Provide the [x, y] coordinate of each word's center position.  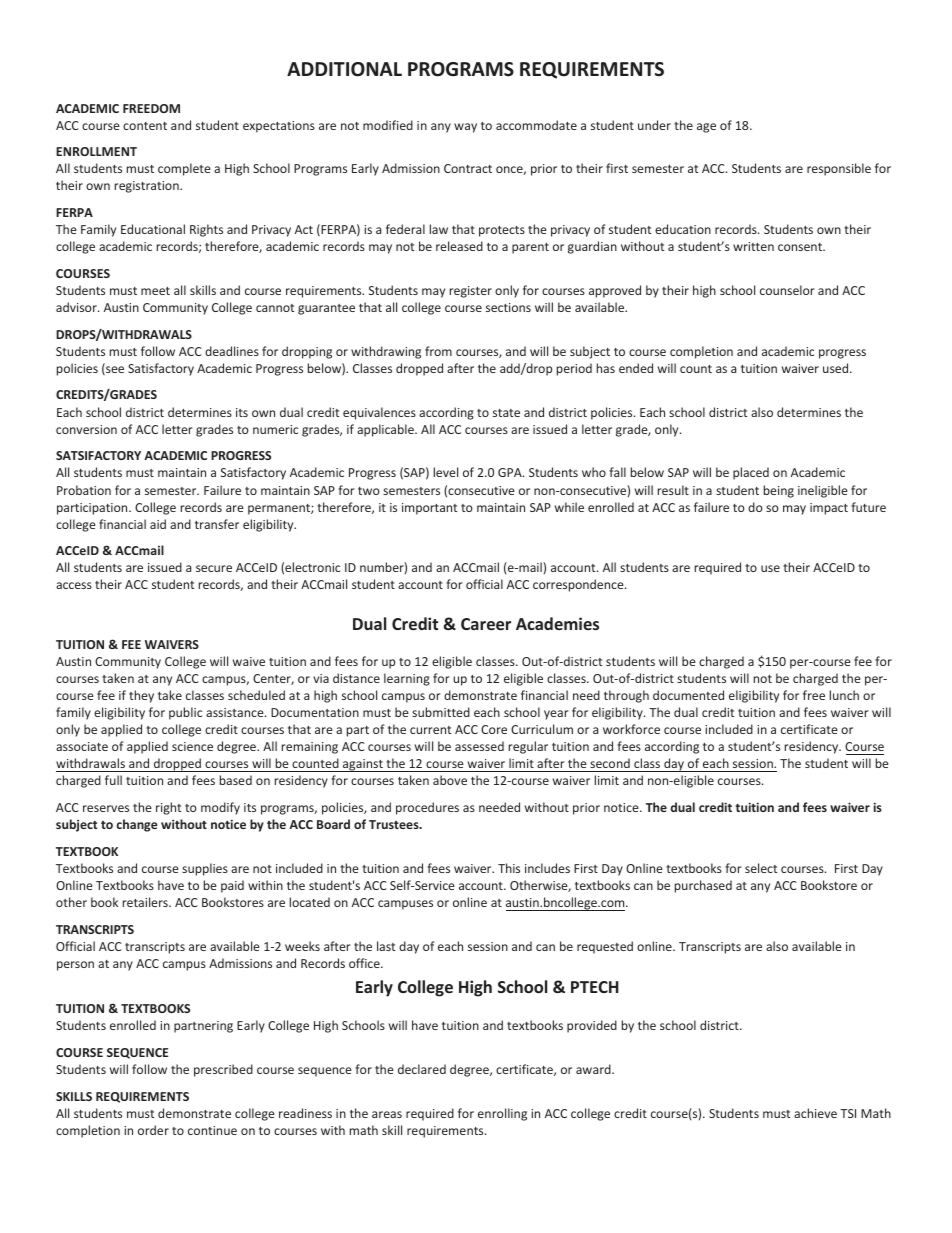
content [145, 126]
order [153, 1130]
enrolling [502, 1114]
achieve [815, 1113]
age [706, 128]
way [465, 128]
